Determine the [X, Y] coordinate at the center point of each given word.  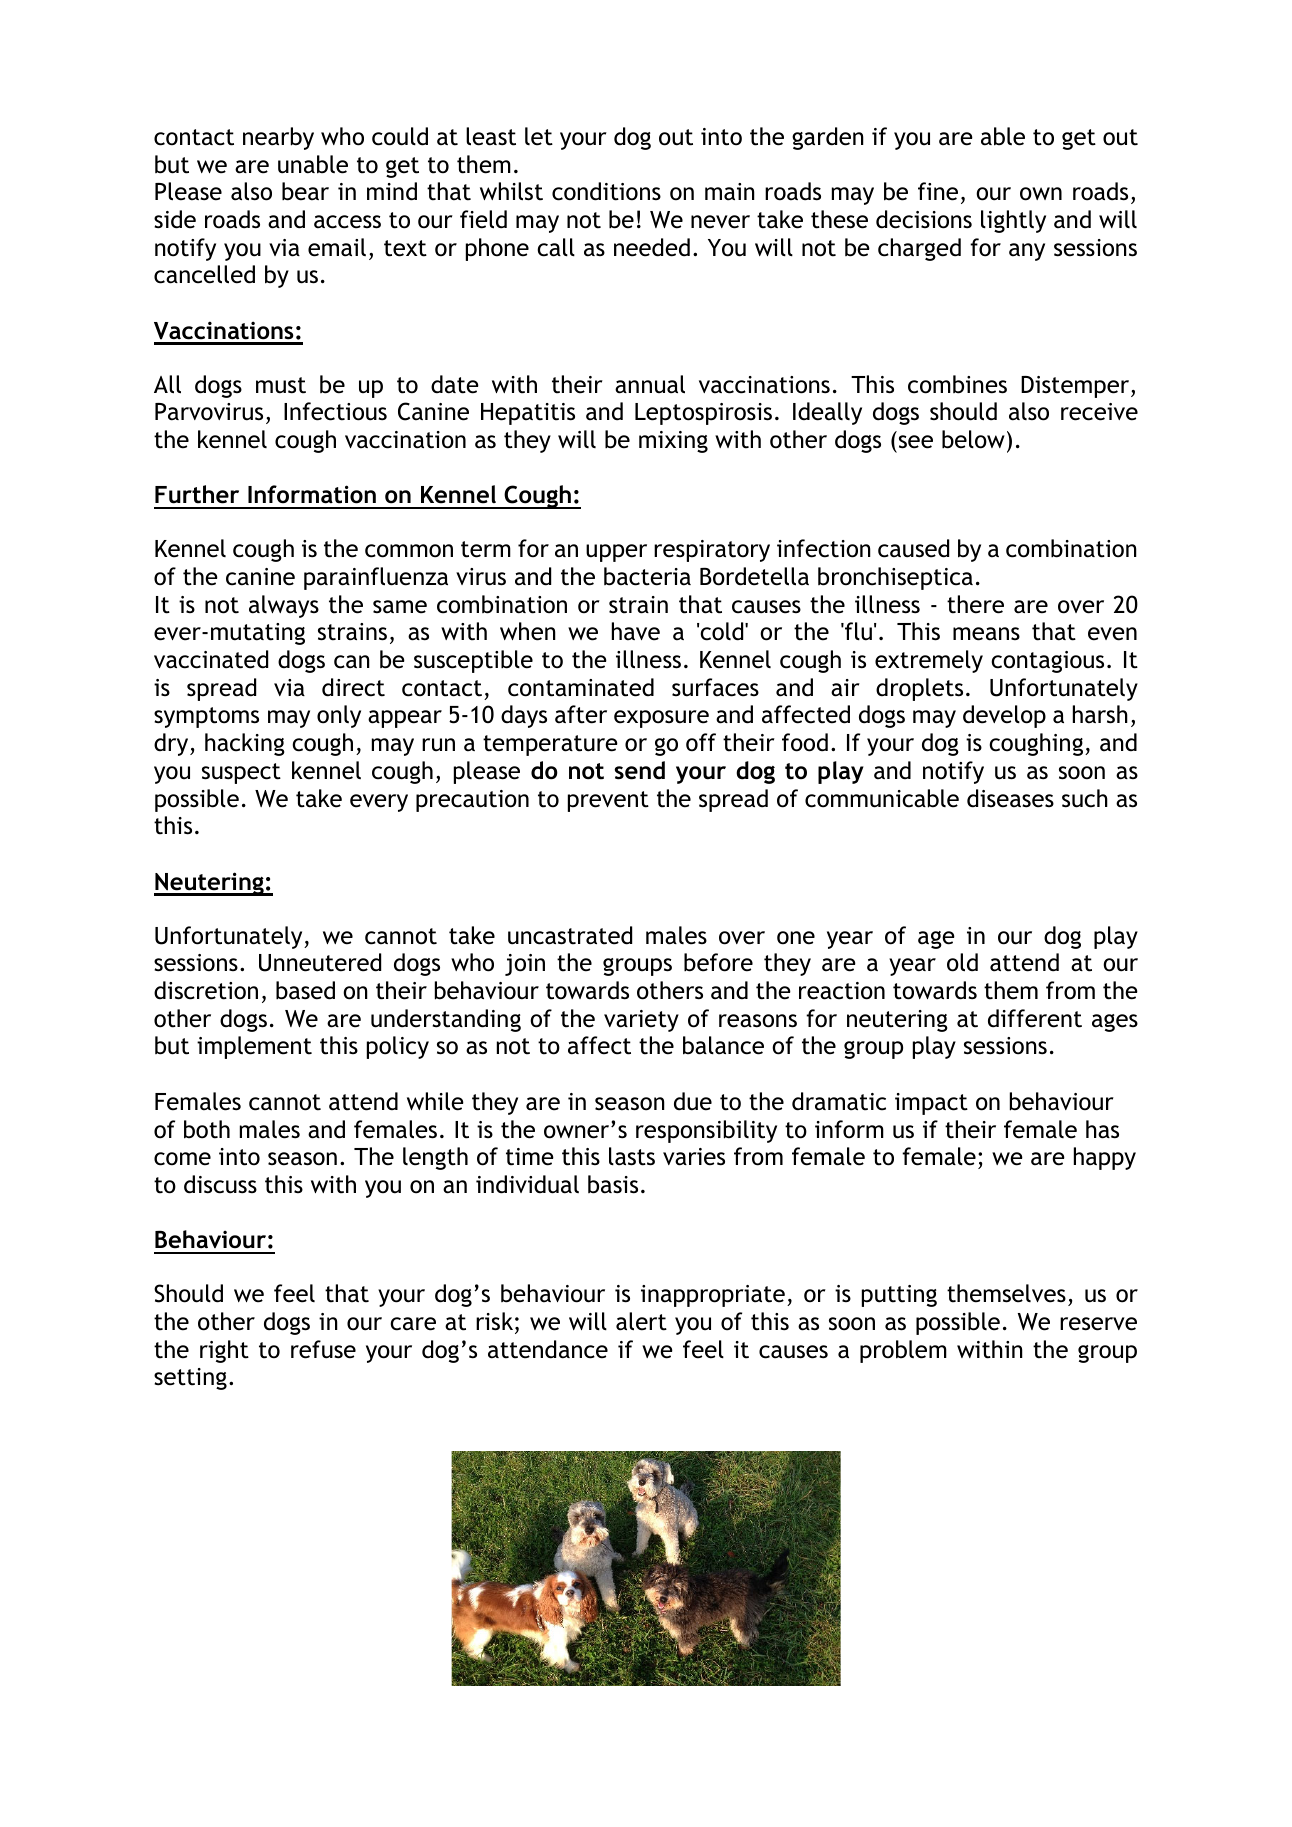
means [986, 634]
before [718, 962]
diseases [1010, 798]
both [207, 1129]
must [281, 385]
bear [305, 191]
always [284, 606]
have [636, 631]
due [693, 1101]
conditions [606, 191]
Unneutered [320, 962]
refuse [323, 1349]
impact [931, 1104]
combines [957, 384]
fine [938, 191]
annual [650, 384]
